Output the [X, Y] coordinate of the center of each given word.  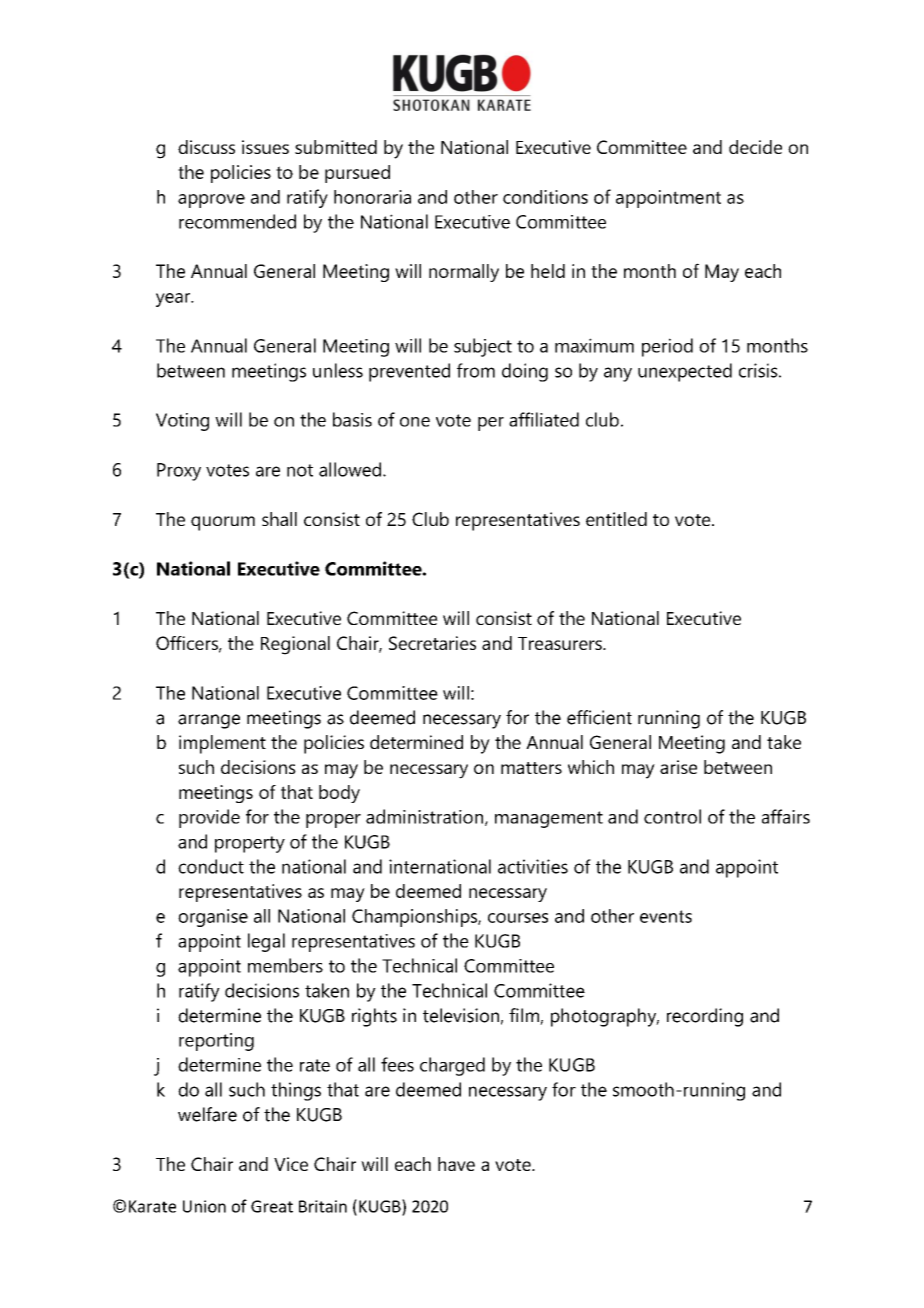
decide [755, 147]
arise [678, 767]
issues [265, 147]
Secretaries [432, 643]
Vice [291, 1164]
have [456, 1164]
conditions [545, 197]
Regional [295, 645]
